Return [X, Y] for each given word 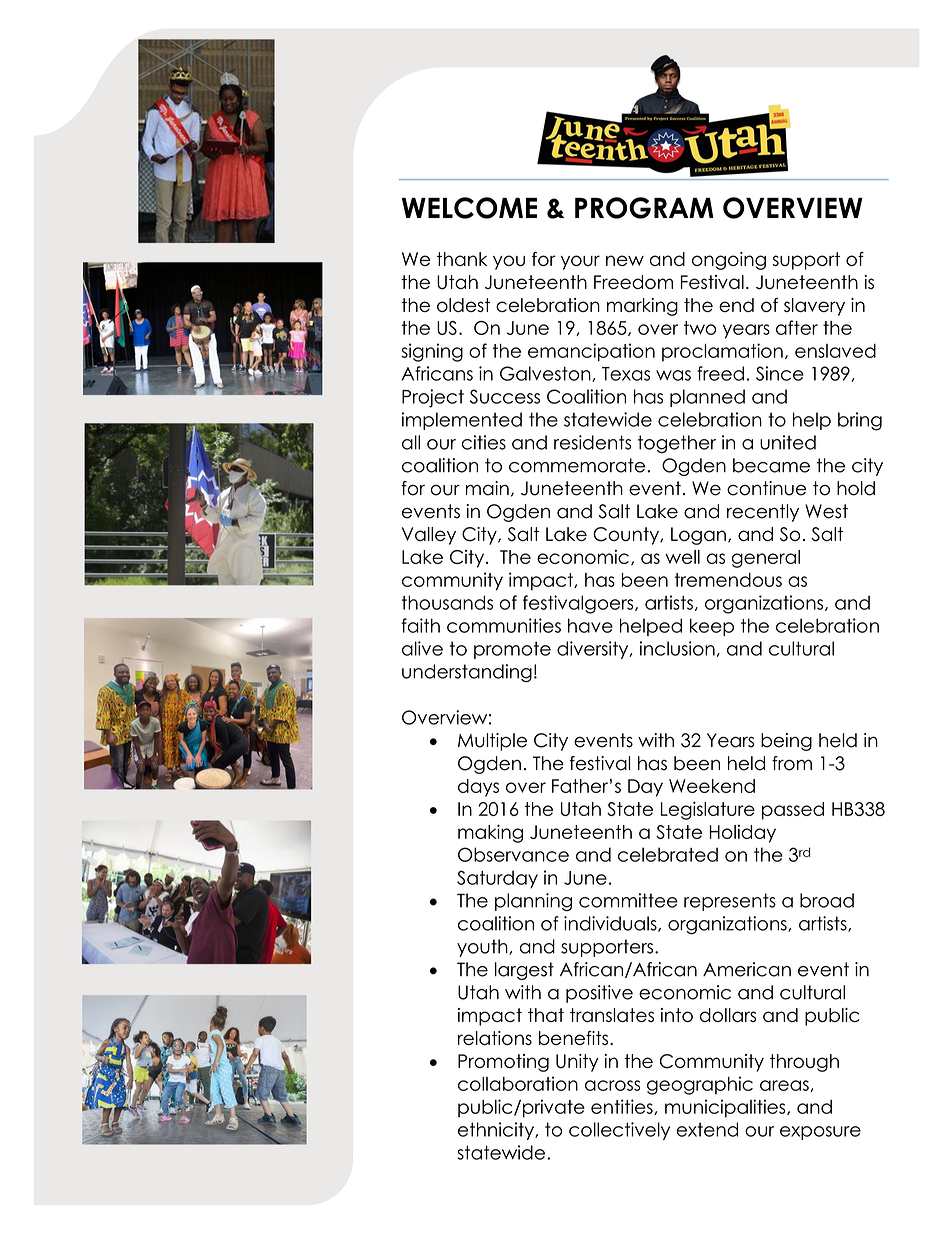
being [786, 742]
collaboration [518, 1083]
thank [462, 259]
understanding [467, 673]
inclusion [677, 648]
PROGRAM [644, 208]
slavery [814, 307]
